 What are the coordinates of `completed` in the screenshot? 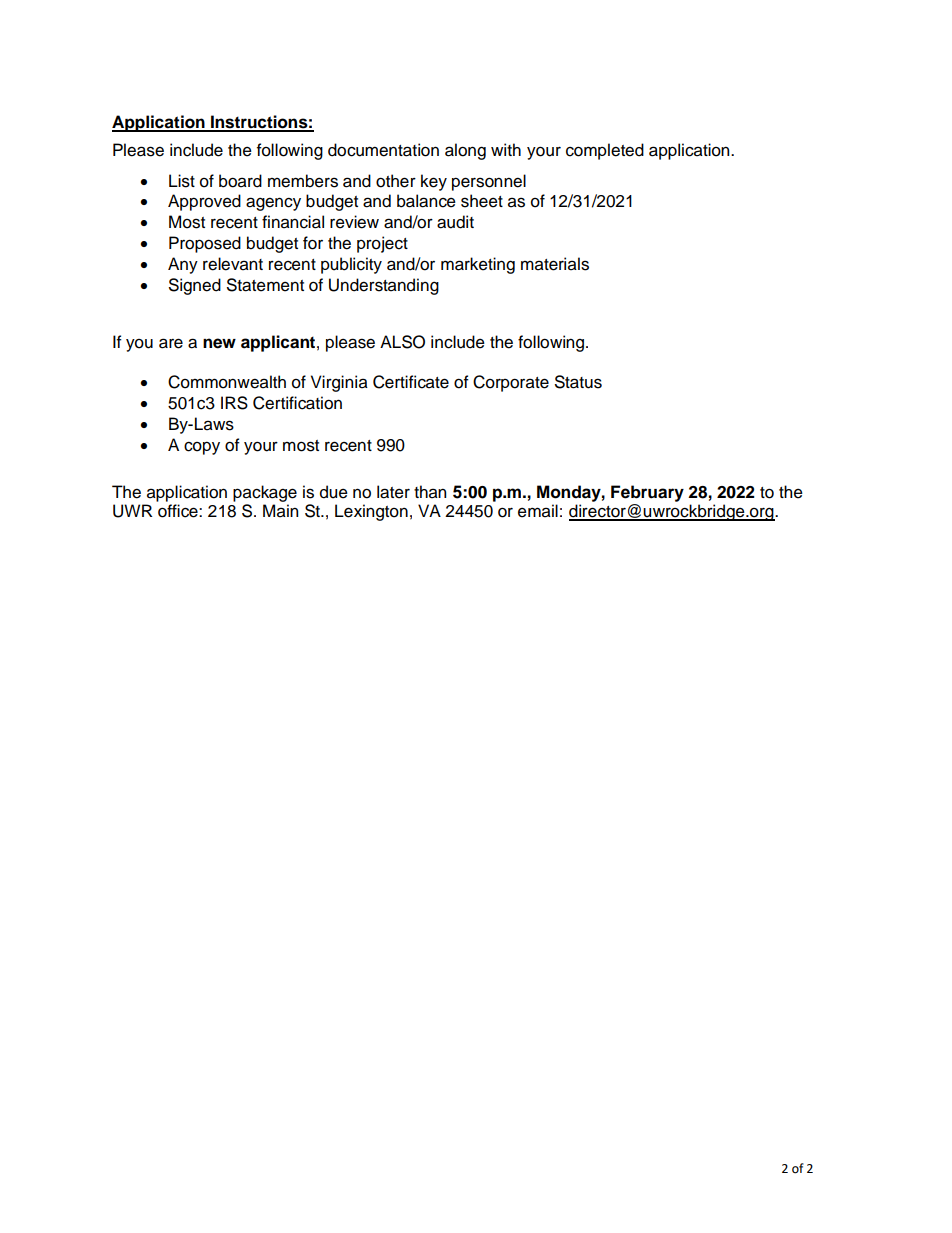 It's located at (605, 151).
